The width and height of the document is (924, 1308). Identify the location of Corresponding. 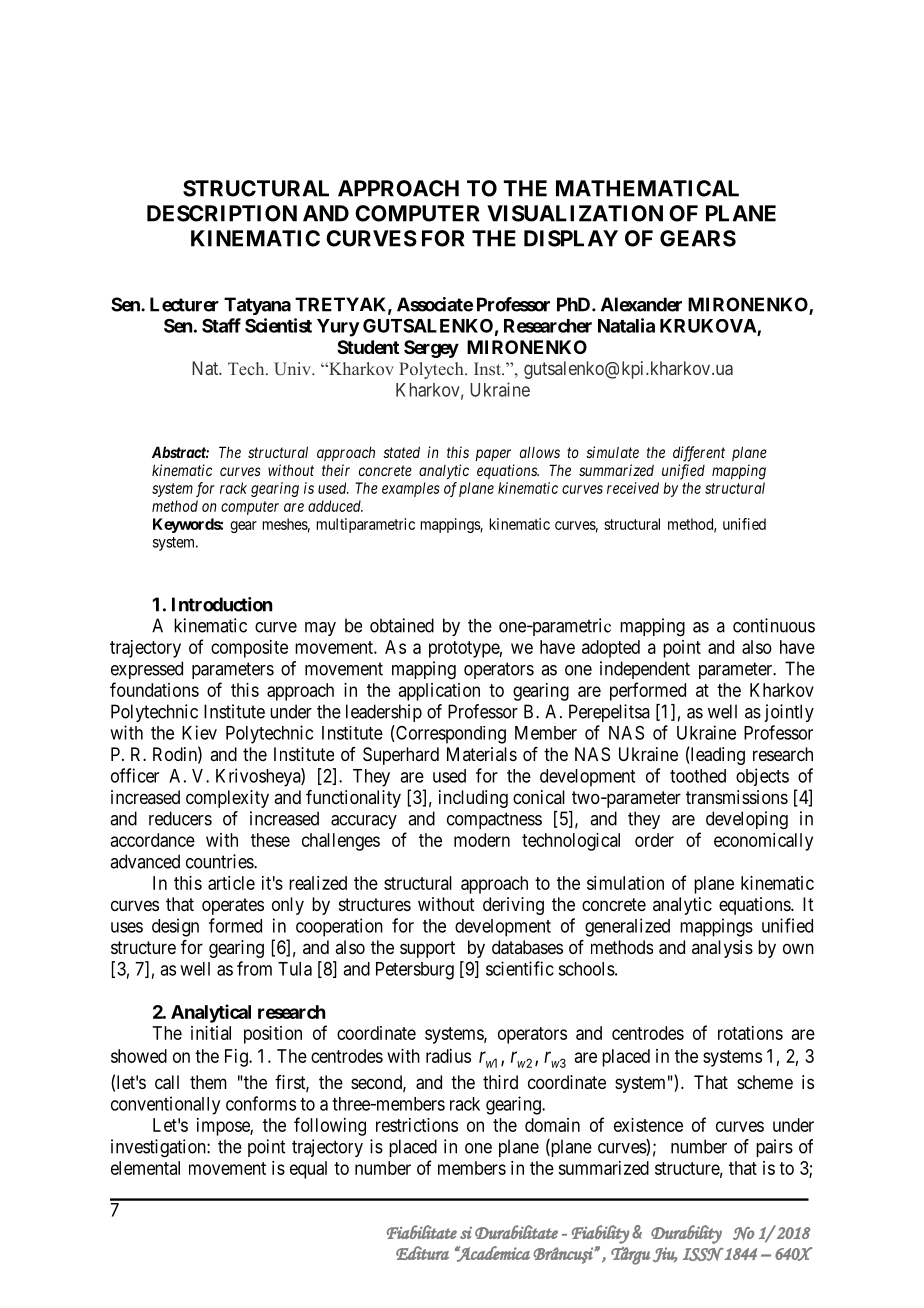
(450, 734).
